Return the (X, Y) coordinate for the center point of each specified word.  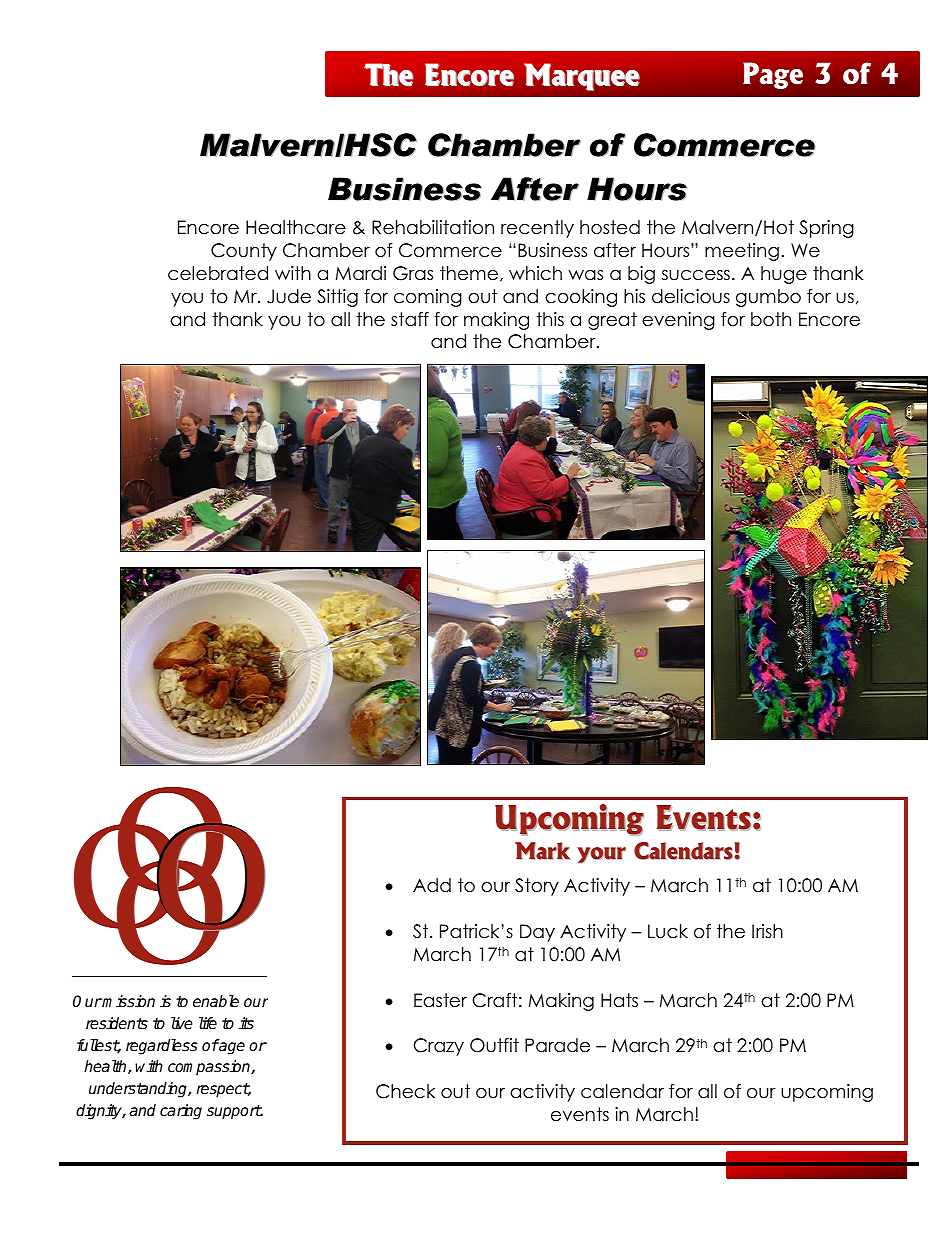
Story (537, 887)
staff (410, 319)
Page (773, 75)
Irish (767, 931)
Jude (289, 296)
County (244, 252)
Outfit (494, 1045)
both (771, 319)
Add (432, 885)
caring (181, 1112)
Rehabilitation (433, 227)
